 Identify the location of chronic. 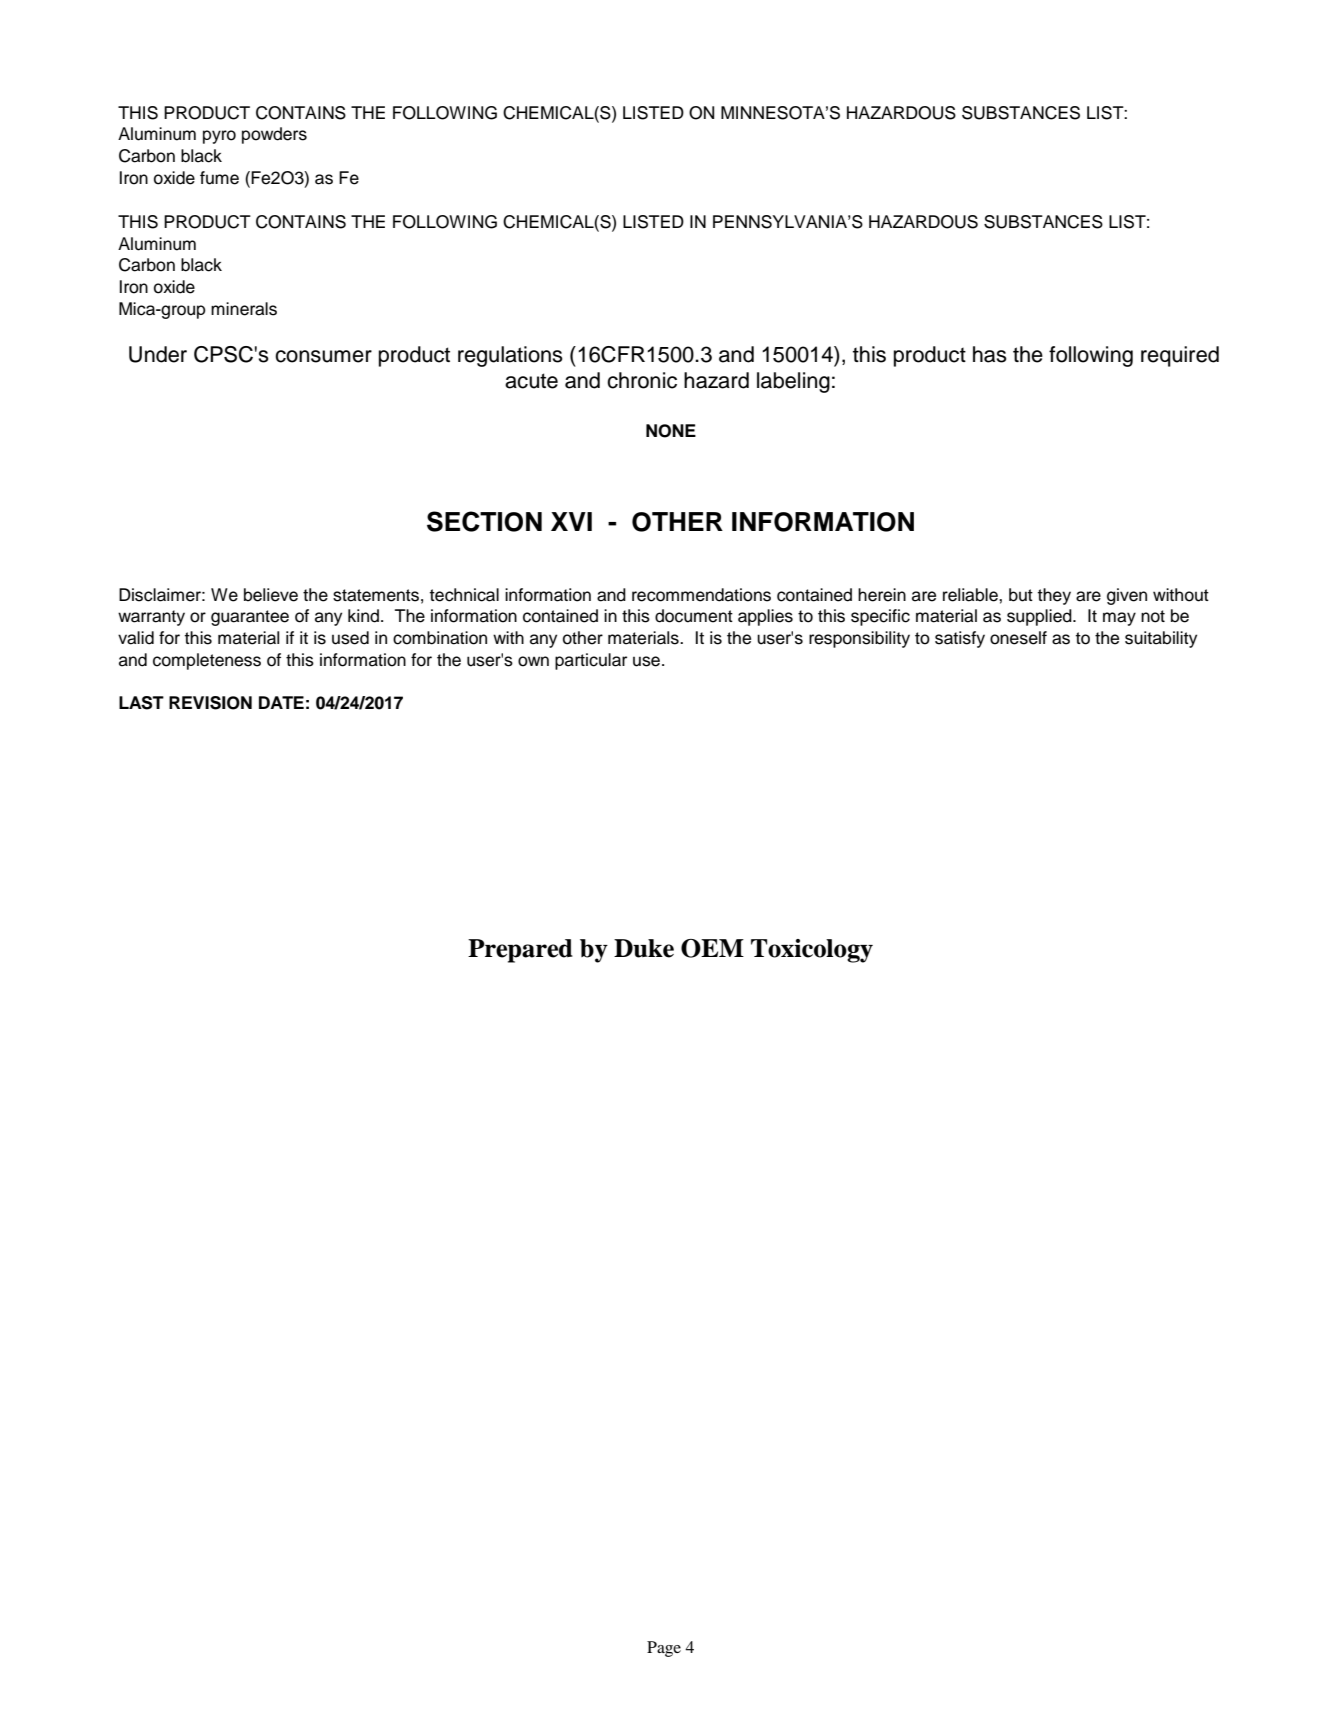
(642, 380).
